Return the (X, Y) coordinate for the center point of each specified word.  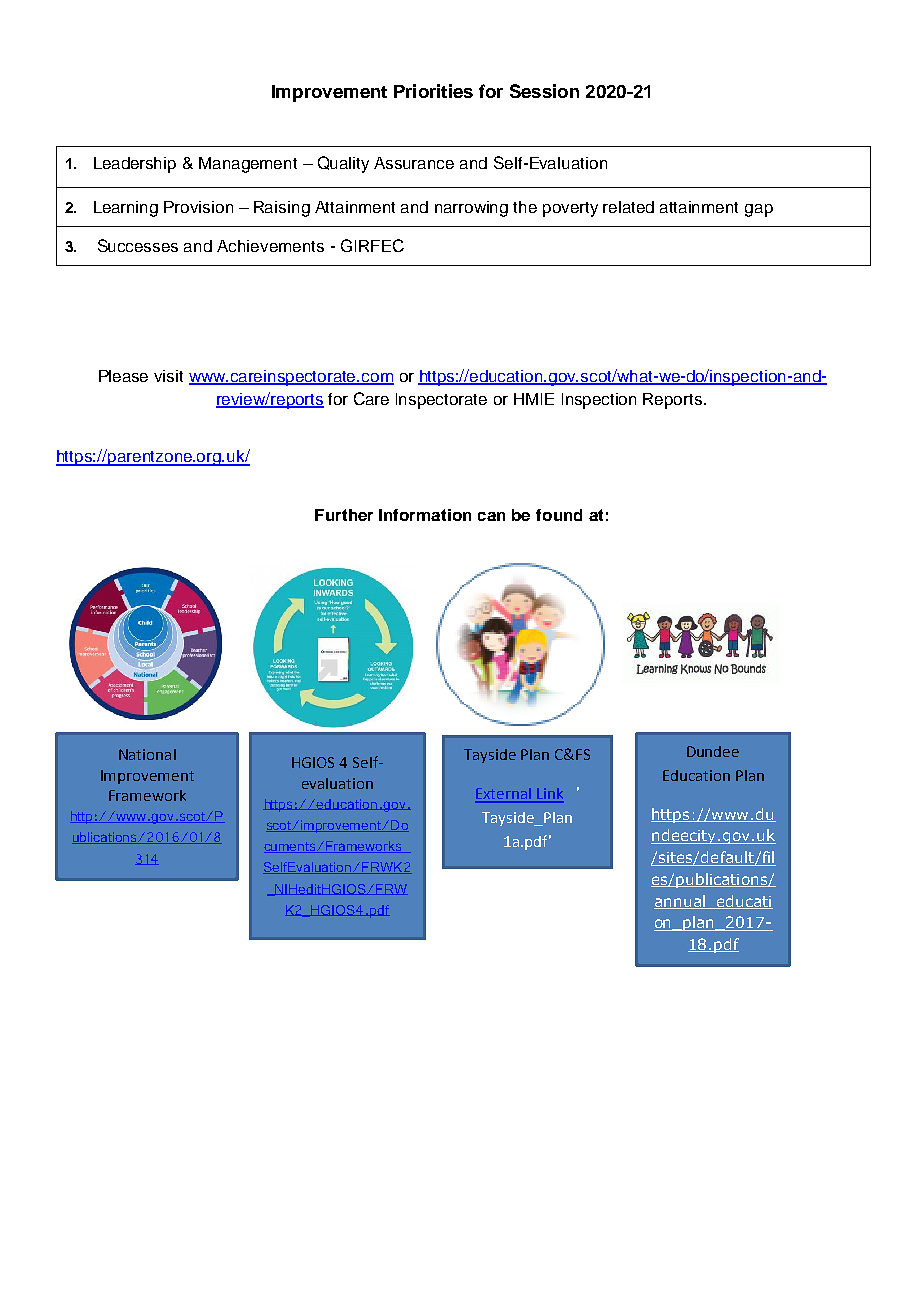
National (147, 754)
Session (544, 91)
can (491, 516)
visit (168, 376)
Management (248, 165)
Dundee (713, 751)
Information (425, 515)
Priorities (433, 91)
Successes (138, 245)
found (559, 515)
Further (344, 515)
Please (123, 376)
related (628, 207)
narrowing (471, 209)
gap (759, 210)
